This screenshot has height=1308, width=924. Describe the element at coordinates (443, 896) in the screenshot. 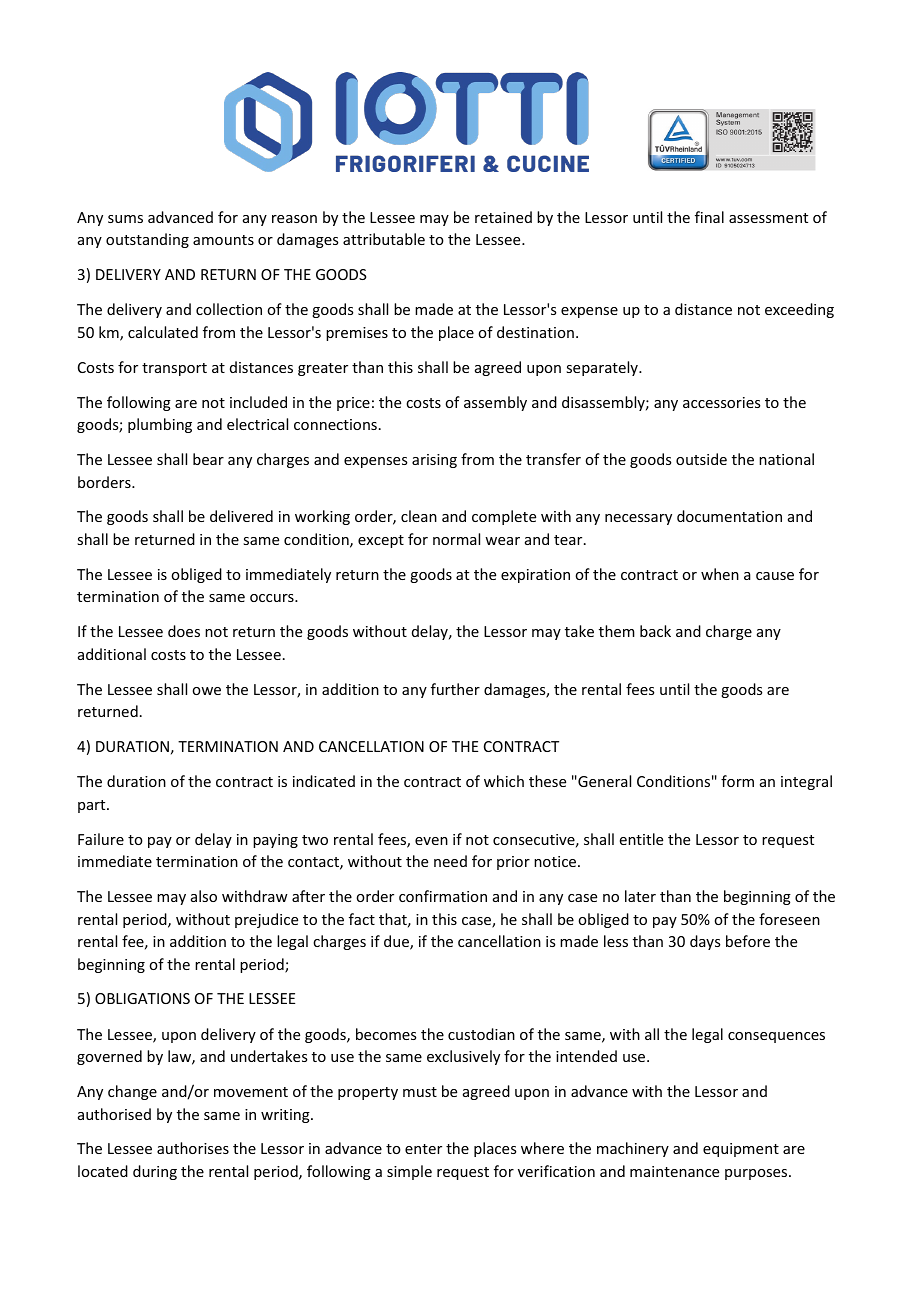

I see `confirmation` at that location.
